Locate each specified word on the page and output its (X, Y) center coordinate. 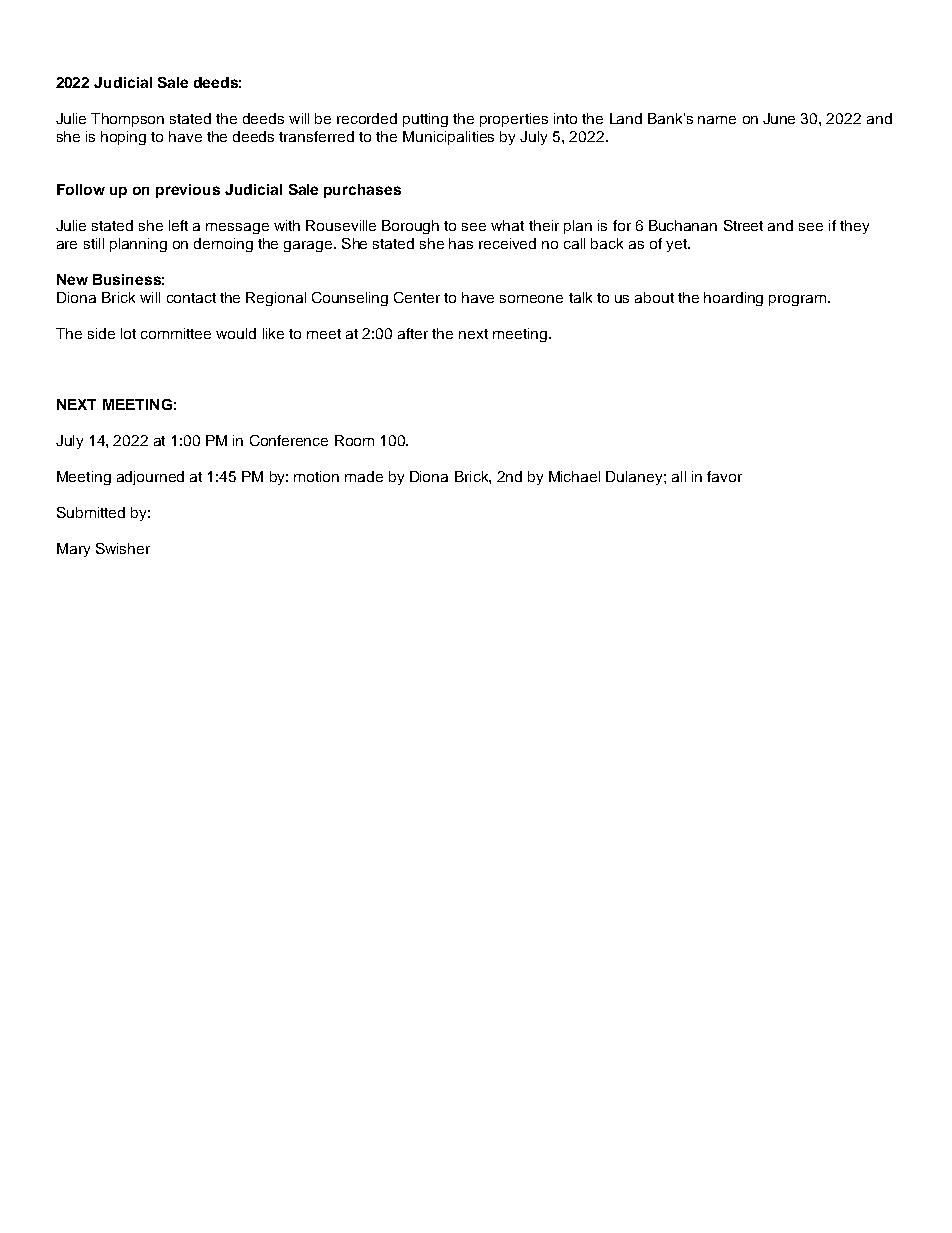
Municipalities (448, 138)
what (507, 225)
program (799, 300)
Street (743, 225)
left (178, 225)
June (779, 118)
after (413, 333)
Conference (289, 440)
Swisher (123, 548)
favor (724, 476)
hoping (123, 138)
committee (176, 333)
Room (354, 440)
